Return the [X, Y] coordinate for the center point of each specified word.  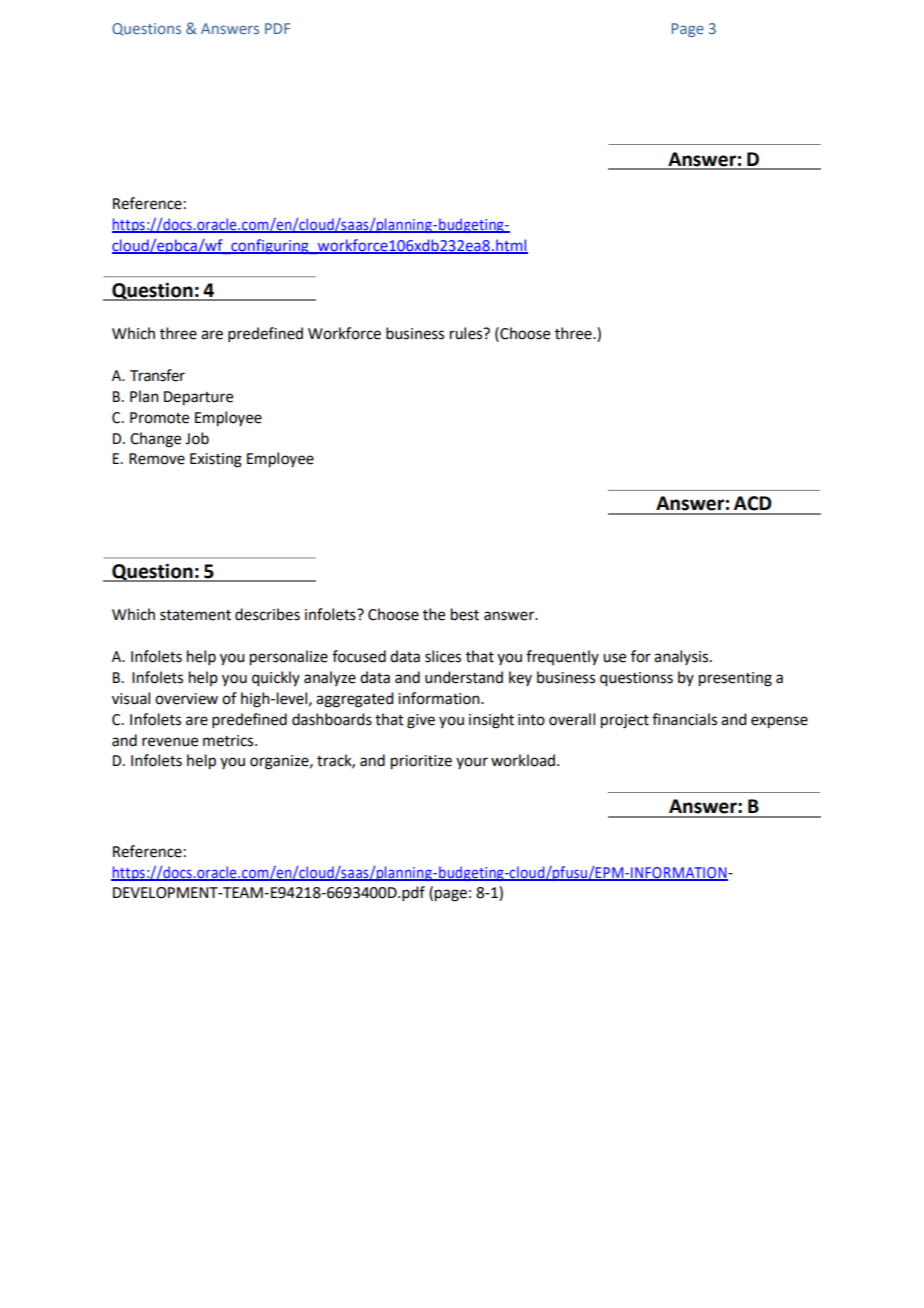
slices [443, 656]
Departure [198, 398]
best [465, 614]
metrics [229, 741]
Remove [157, 459]
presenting [735, 679]
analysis [682, 657]
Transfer [157, 375]
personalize [289, 658]
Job [197, 438]
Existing [216, 460]
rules [467, 333]
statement [195, 615]
